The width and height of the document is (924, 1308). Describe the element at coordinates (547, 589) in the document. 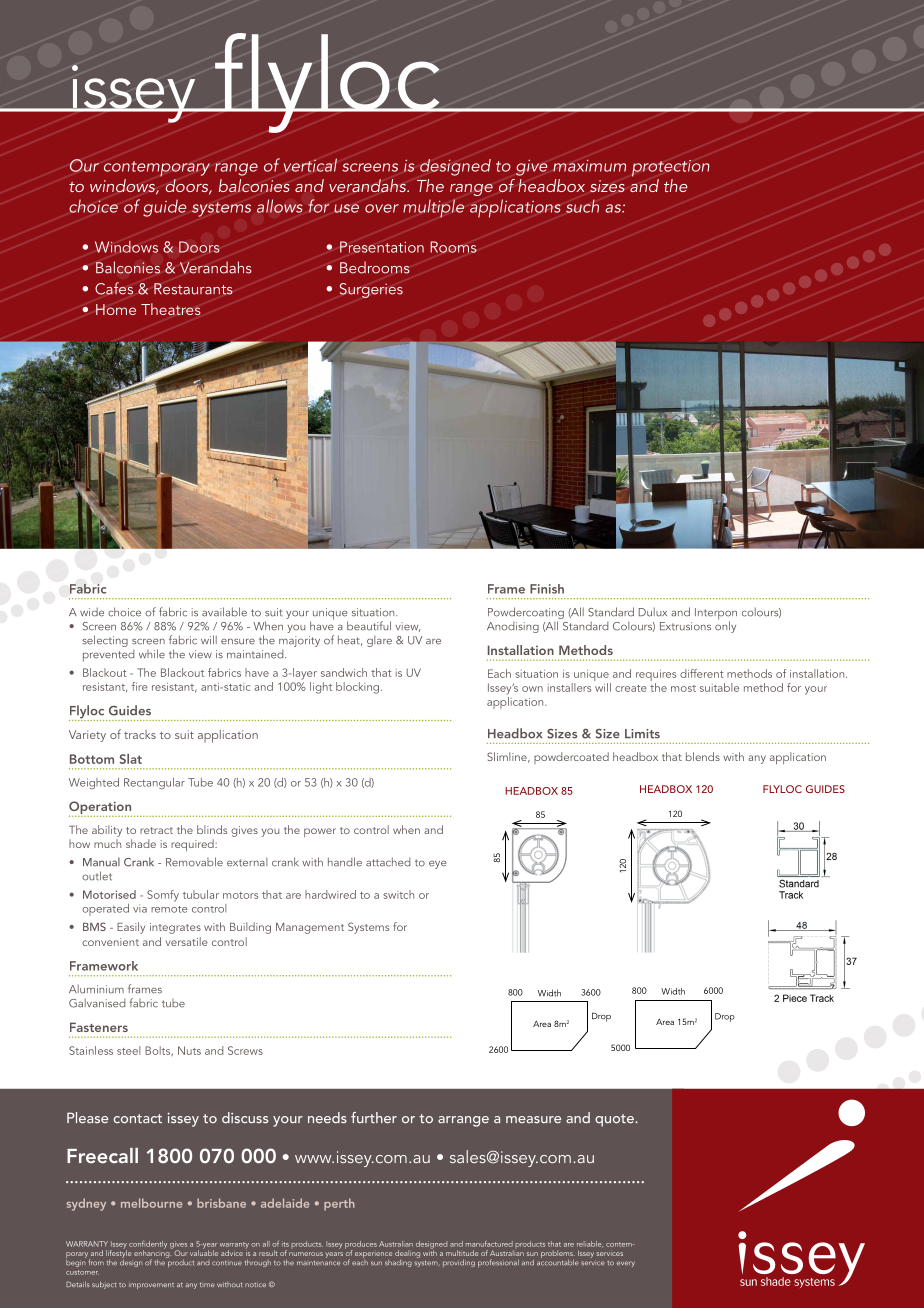

I see `Finish` at that location.
